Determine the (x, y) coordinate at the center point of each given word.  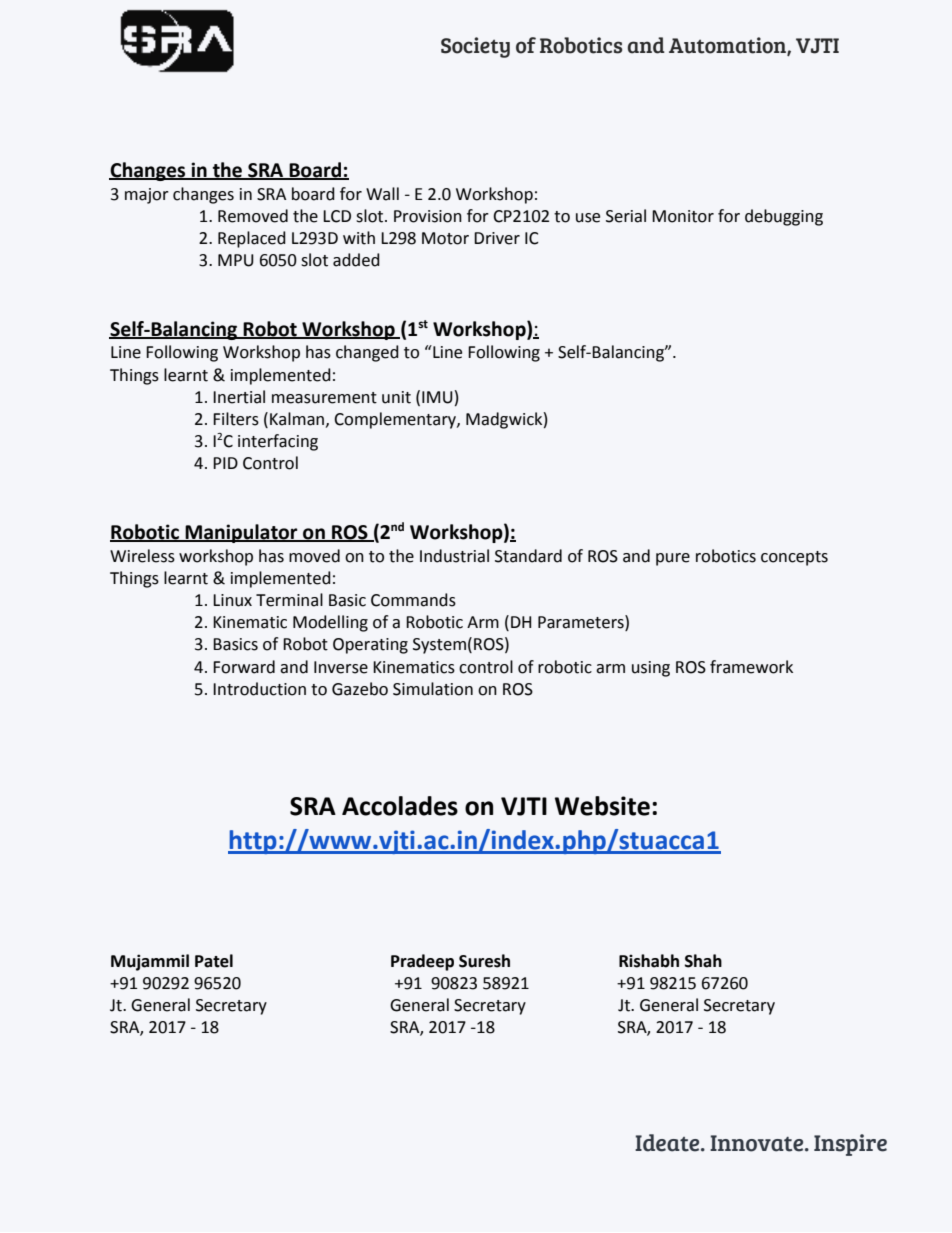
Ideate (668, 1143)
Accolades (400, 806)
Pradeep (422, 962)
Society (475, 47)
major (147, 196)
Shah (703, 961)
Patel (214, 961)
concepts (794, 558)
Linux (232, 600)
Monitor (683, 216)
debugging (784, 217)
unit (396, 397)
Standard (528, 556)
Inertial (239, 397)
